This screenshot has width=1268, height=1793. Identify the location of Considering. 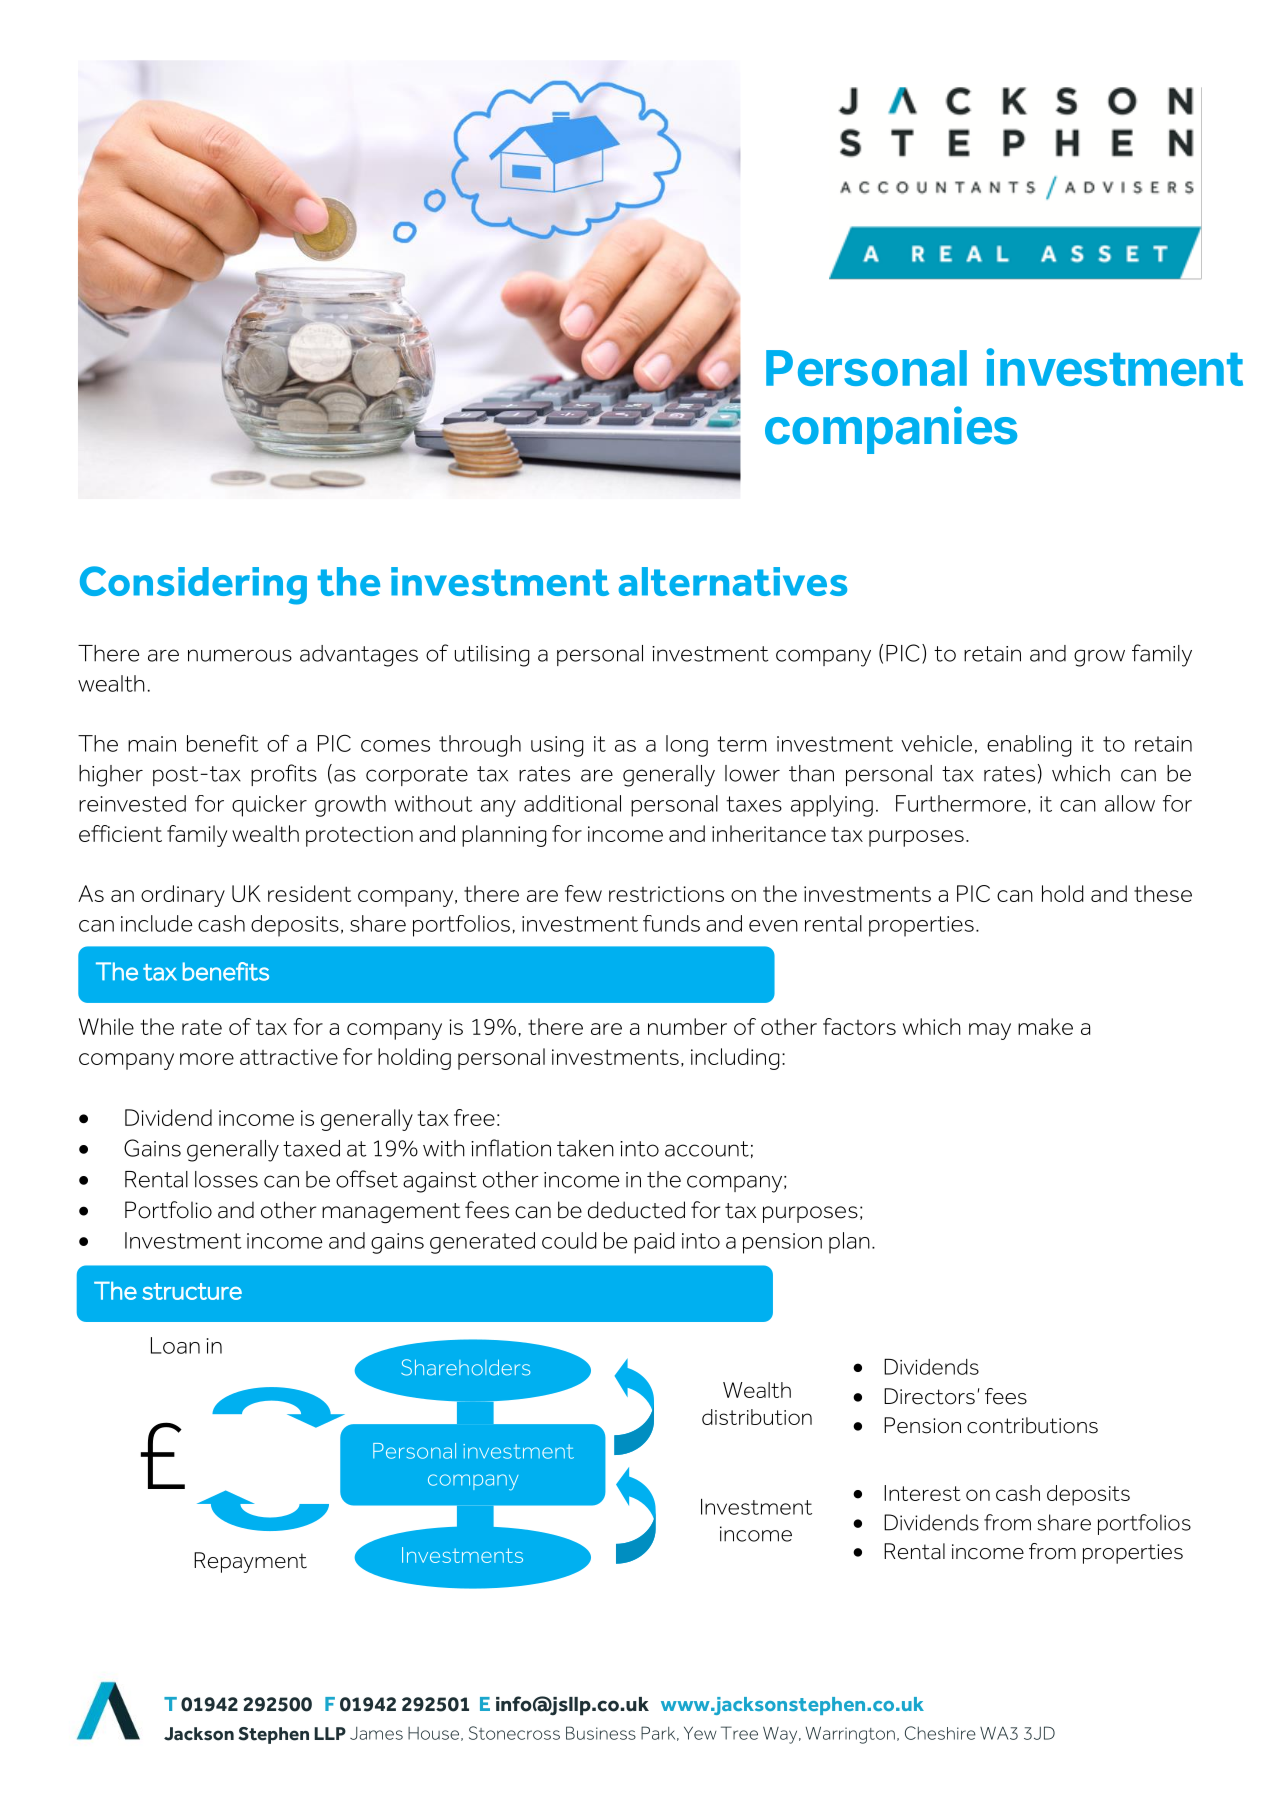
(193, 585).
